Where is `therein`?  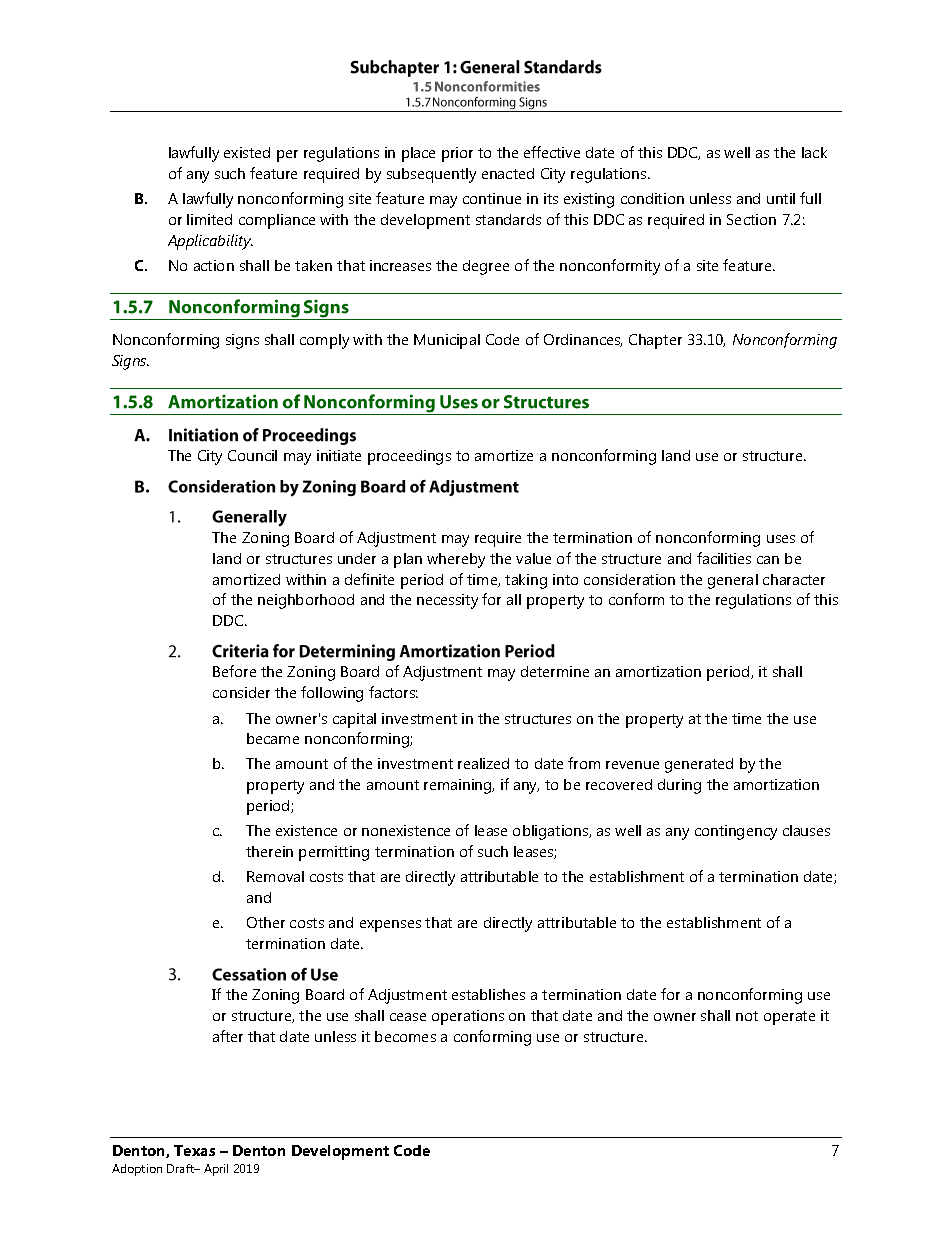 therein is located at coordinates (269, 851).
